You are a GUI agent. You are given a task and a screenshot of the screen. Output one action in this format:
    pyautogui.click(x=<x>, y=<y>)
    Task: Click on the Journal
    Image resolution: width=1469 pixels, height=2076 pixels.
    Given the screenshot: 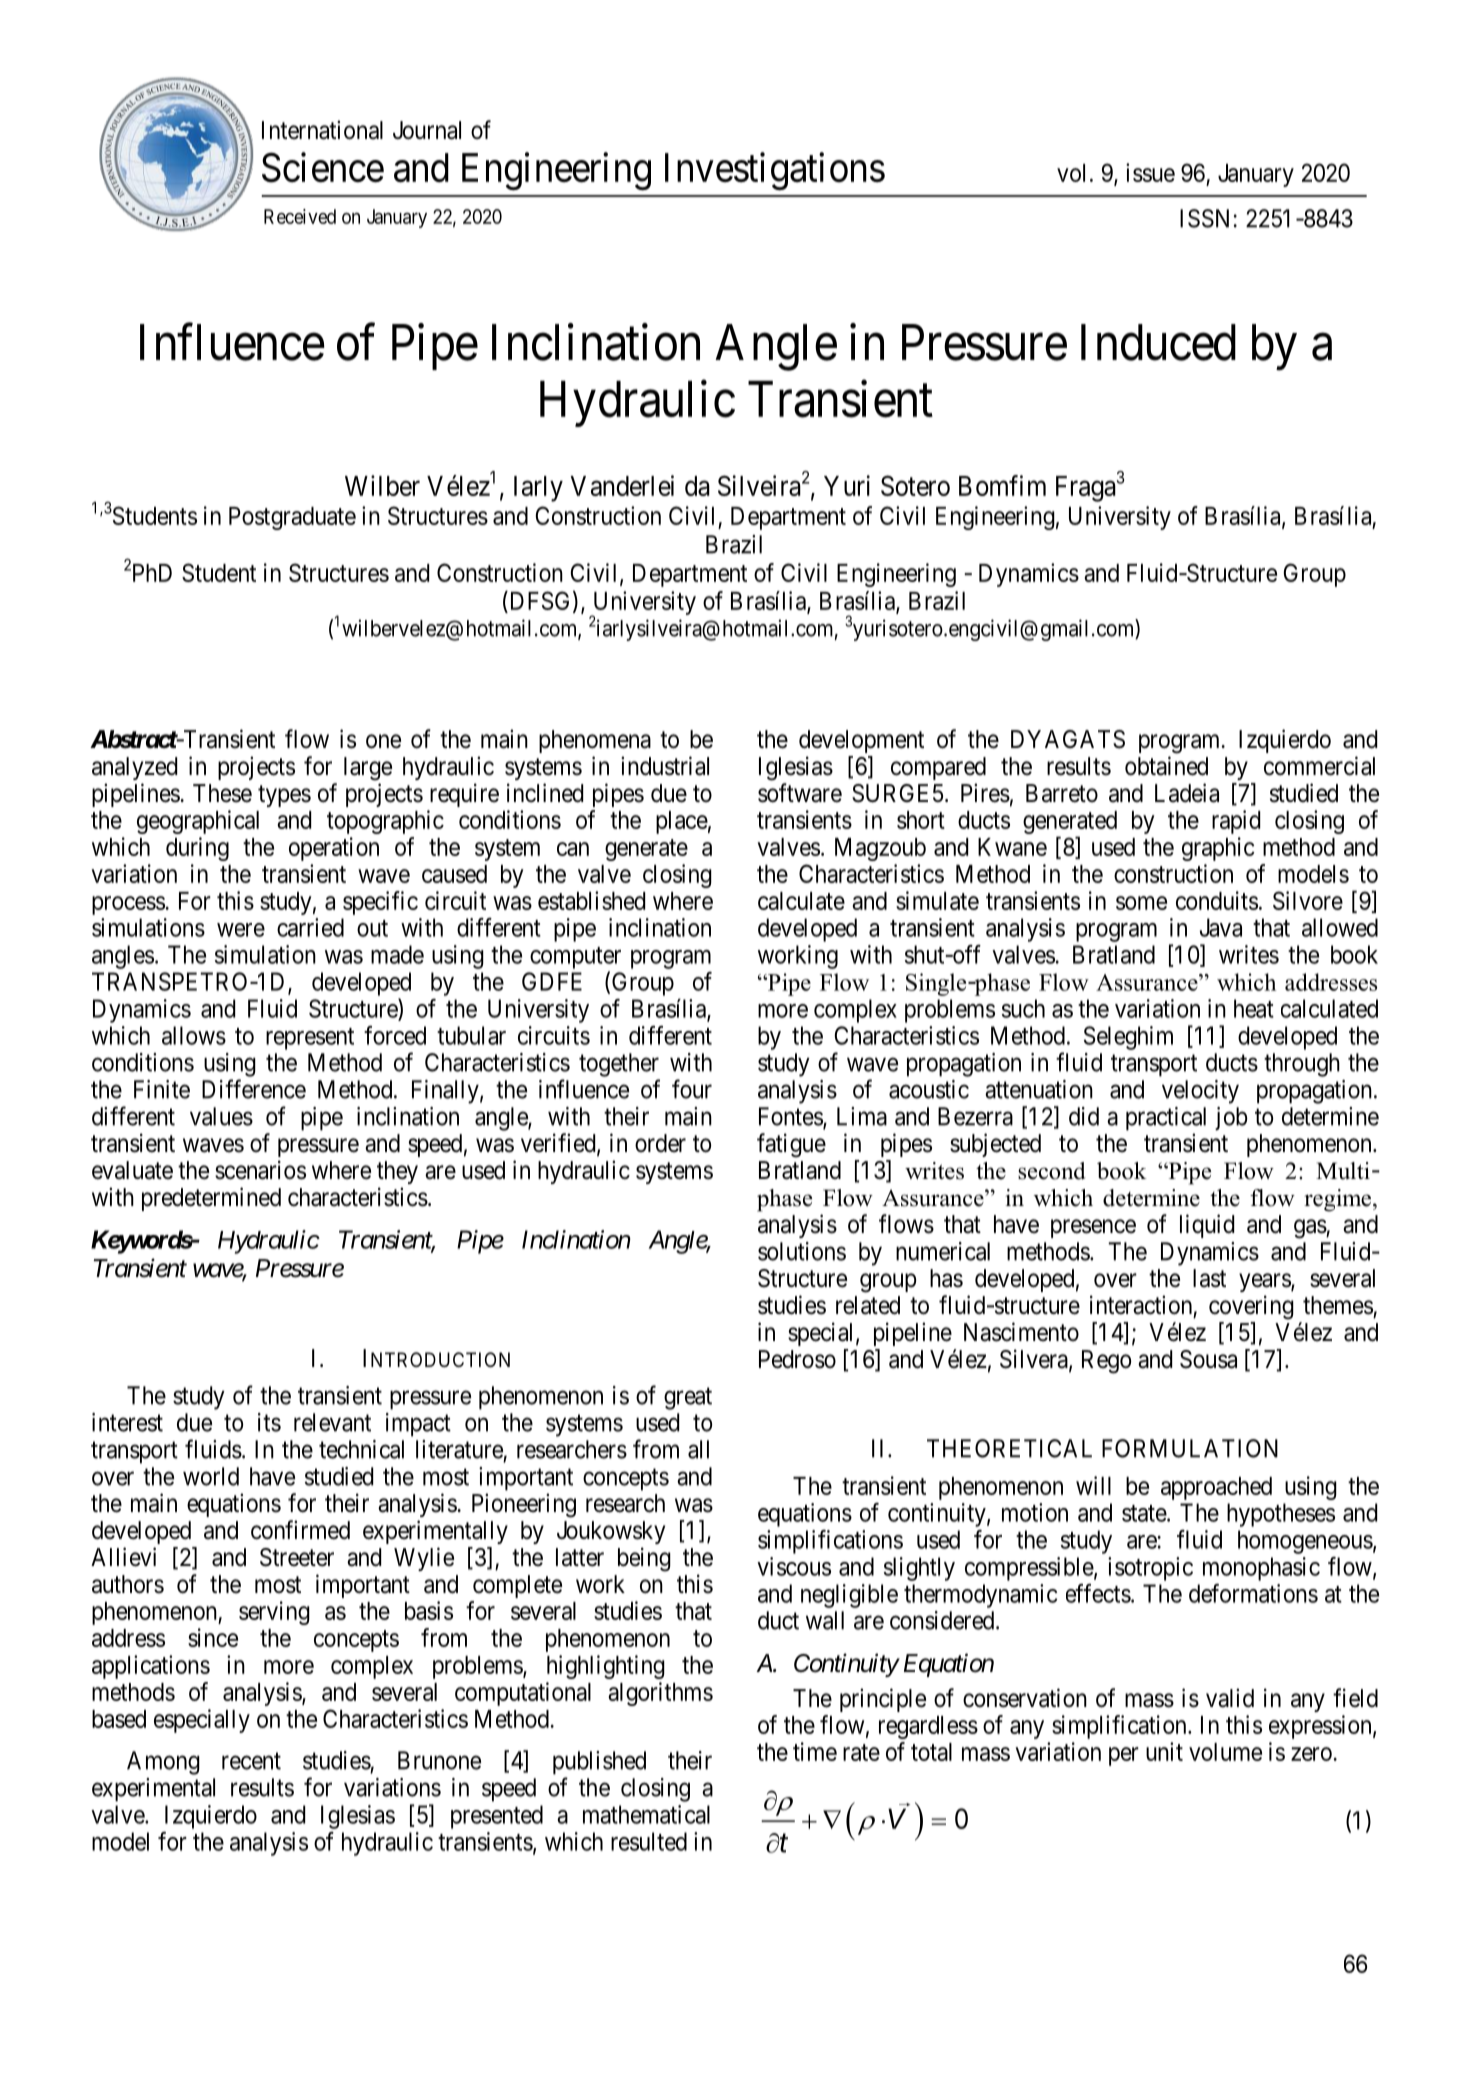 What is the action you would take?
    pyautogui.click(x=427, y=130)
